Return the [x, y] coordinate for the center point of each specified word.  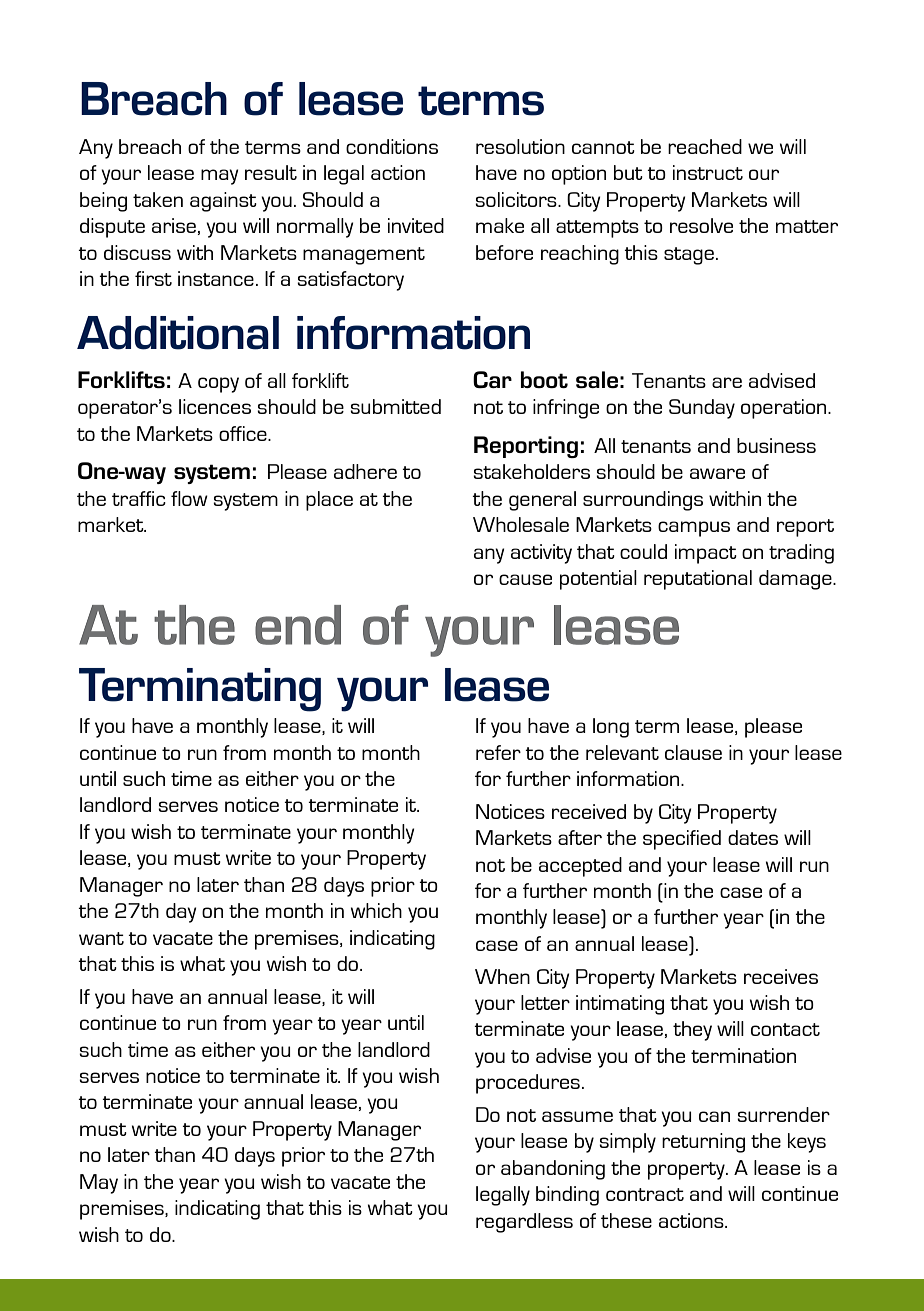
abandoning [553, 1170]
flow [189, 498]
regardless [524, 1223]
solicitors [517, 199]
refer [498, 752]
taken [158, 199]
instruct [708, 172]
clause [693, 752]
